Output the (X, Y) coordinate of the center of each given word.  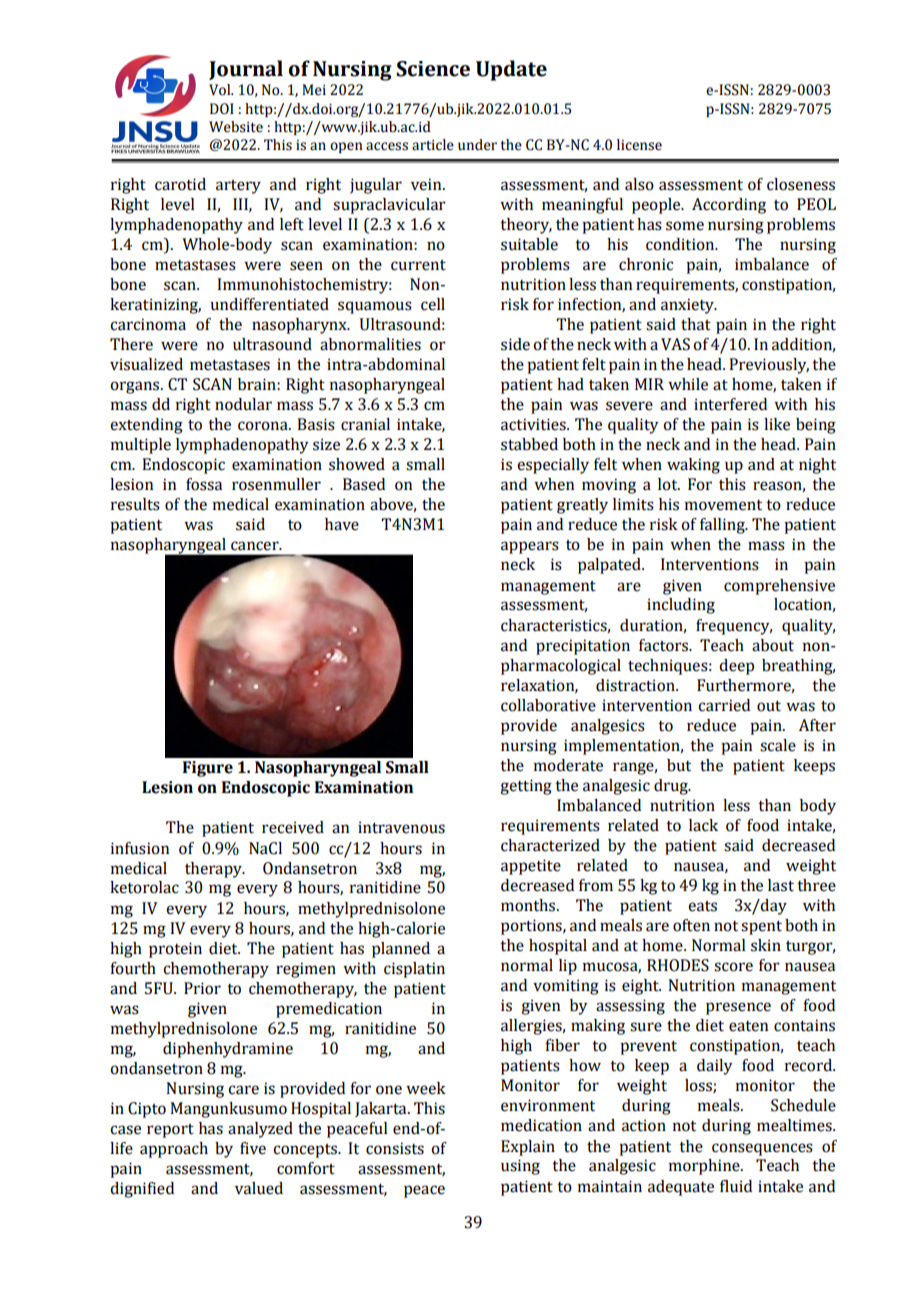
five (253, 1148)
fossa (204, 484)
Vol (221, 90)
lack (703, 825)
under (477, 145)
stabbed (529, 444)
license (639, 145)
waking (693, 466)
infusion (140, 848)
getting (526, 787)
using (520, 1167)
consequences (762, 1149)
